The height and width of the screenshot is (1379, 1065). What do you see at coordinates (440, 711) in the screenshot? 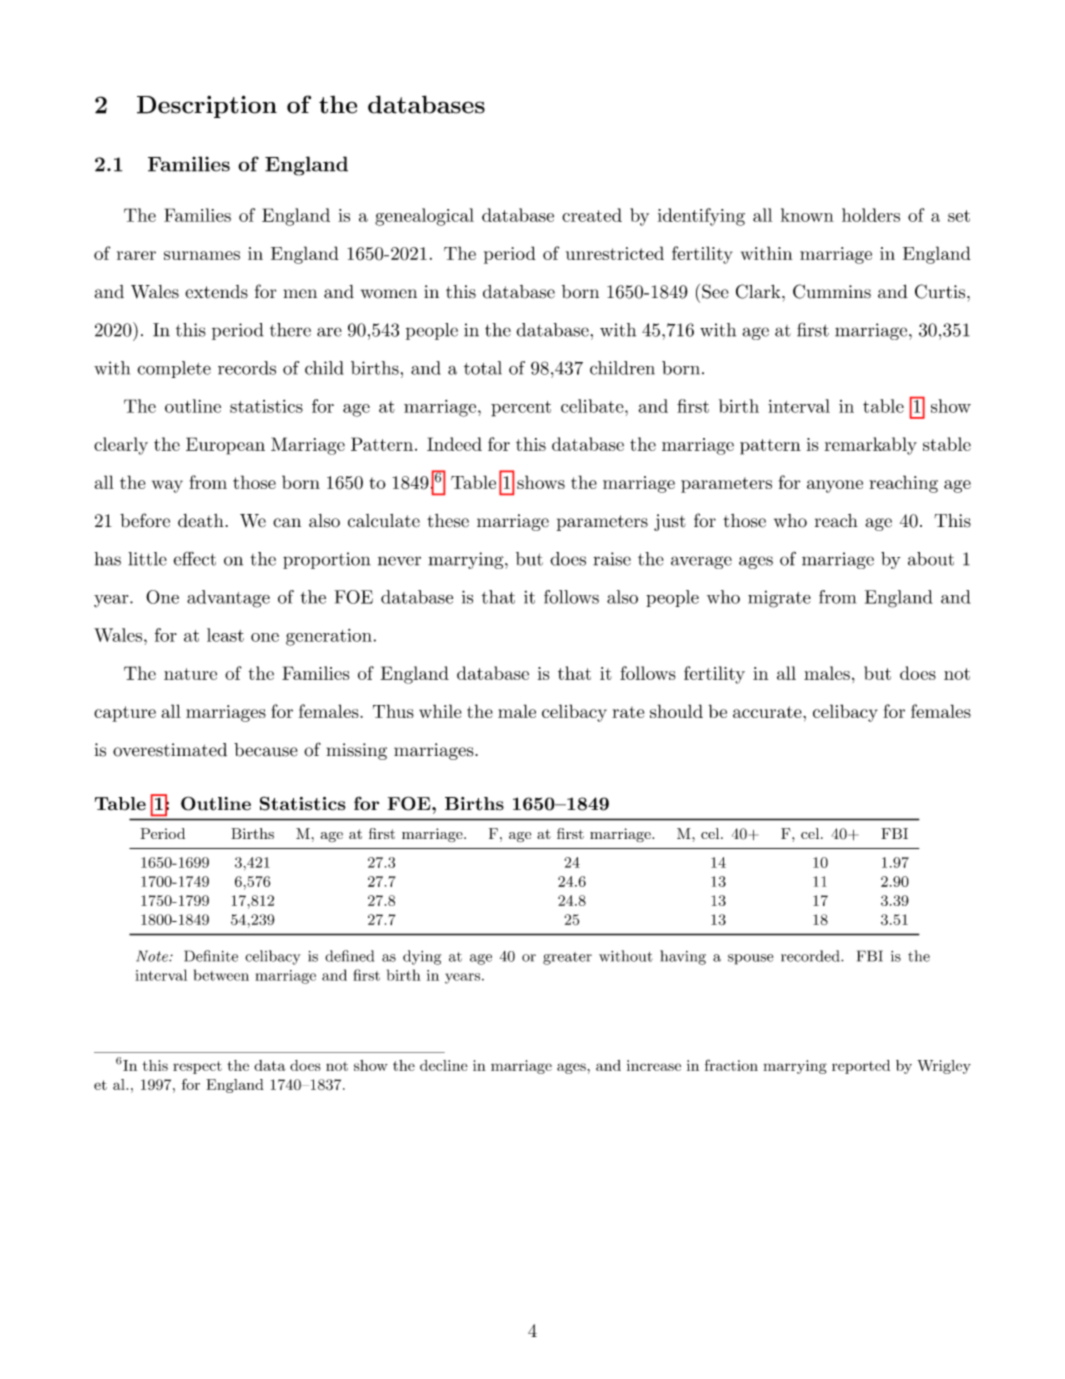
I see `while` at bounding box center [440, 711].
